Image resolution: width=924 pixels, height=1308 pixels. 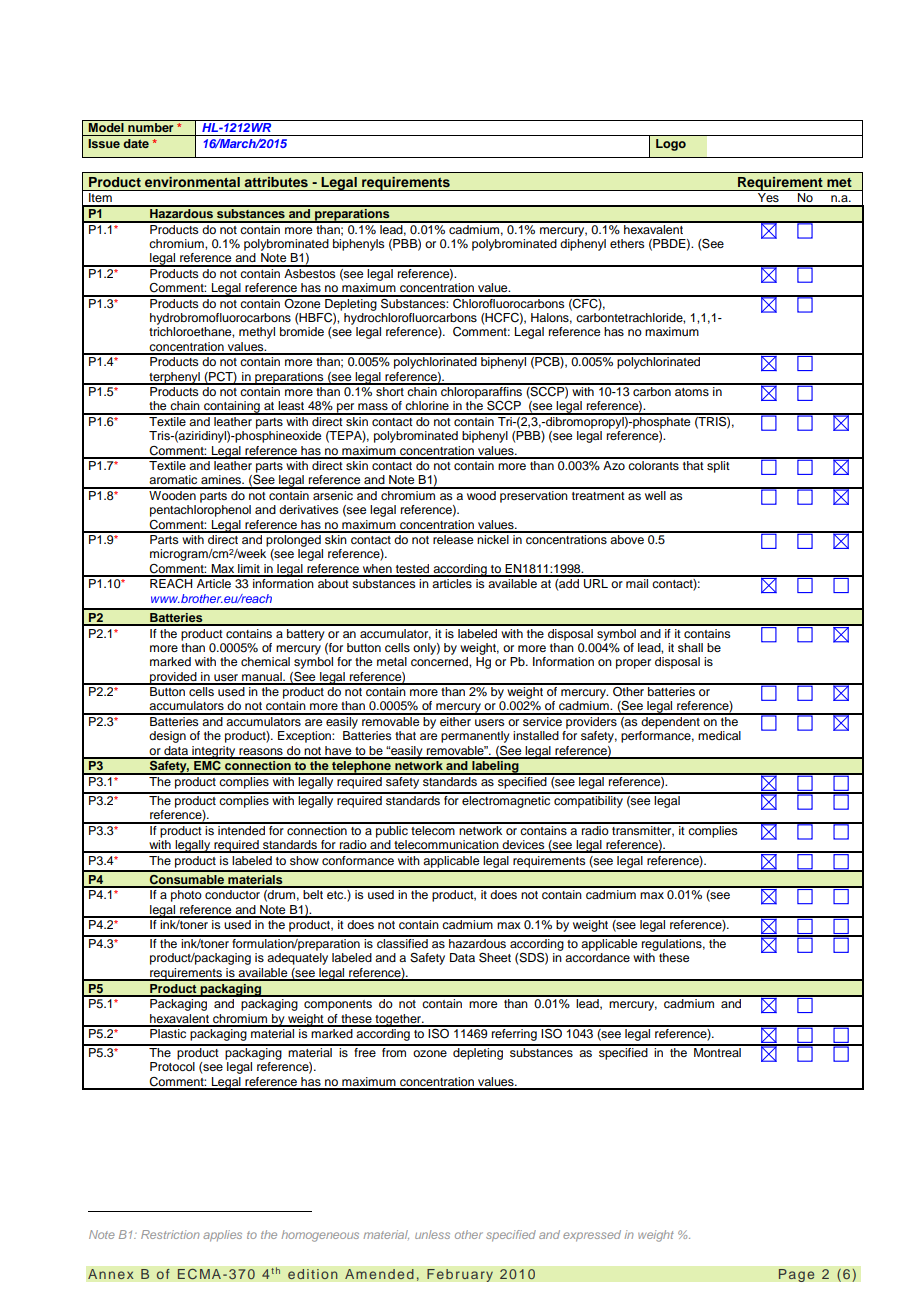 What do you see at coordinates (392, 661) in the screenshot?
I see `metal` at bounding box center [392, 661].
